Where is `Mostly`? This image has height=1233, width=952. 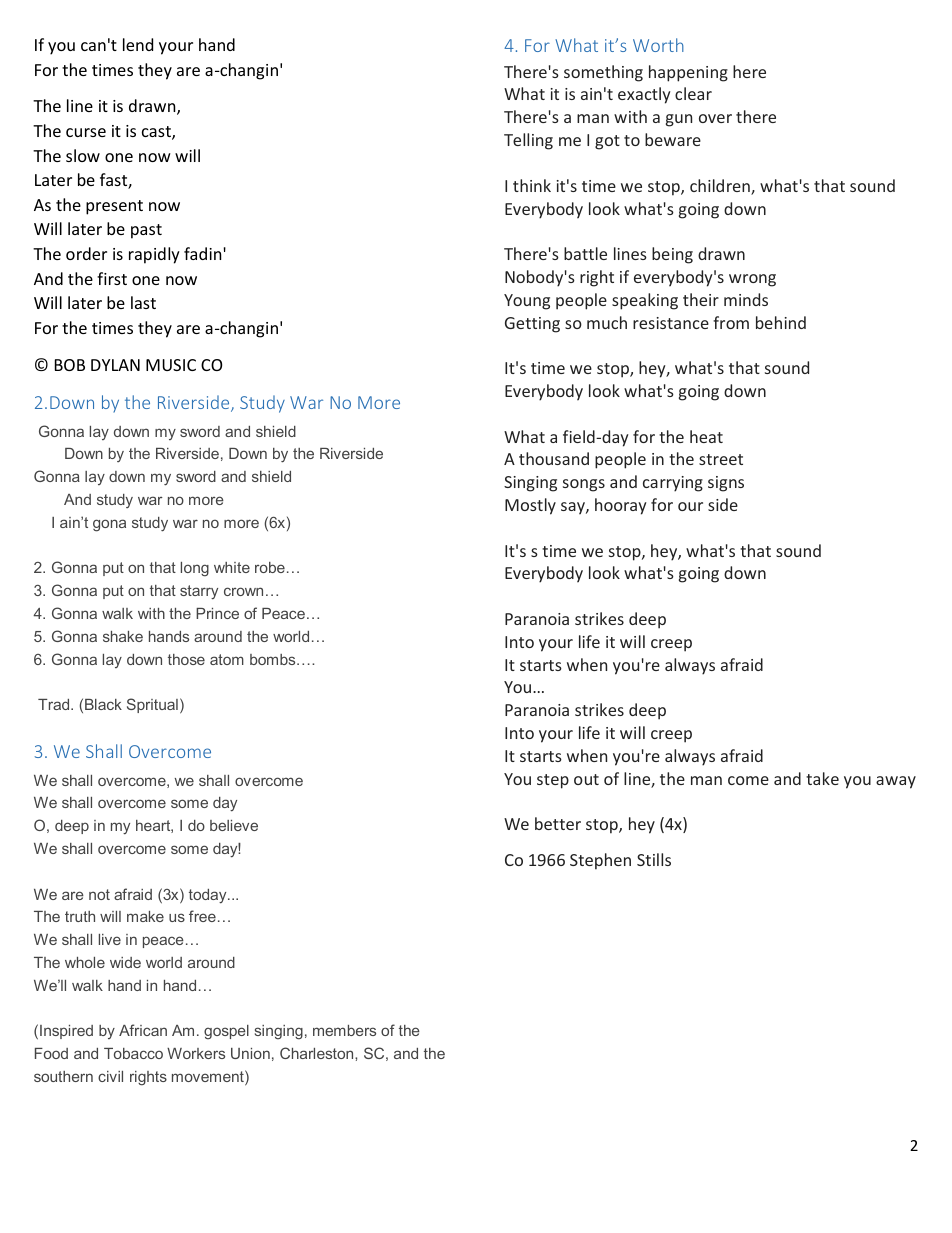
Mostly is located at coordinates (530, 506).
